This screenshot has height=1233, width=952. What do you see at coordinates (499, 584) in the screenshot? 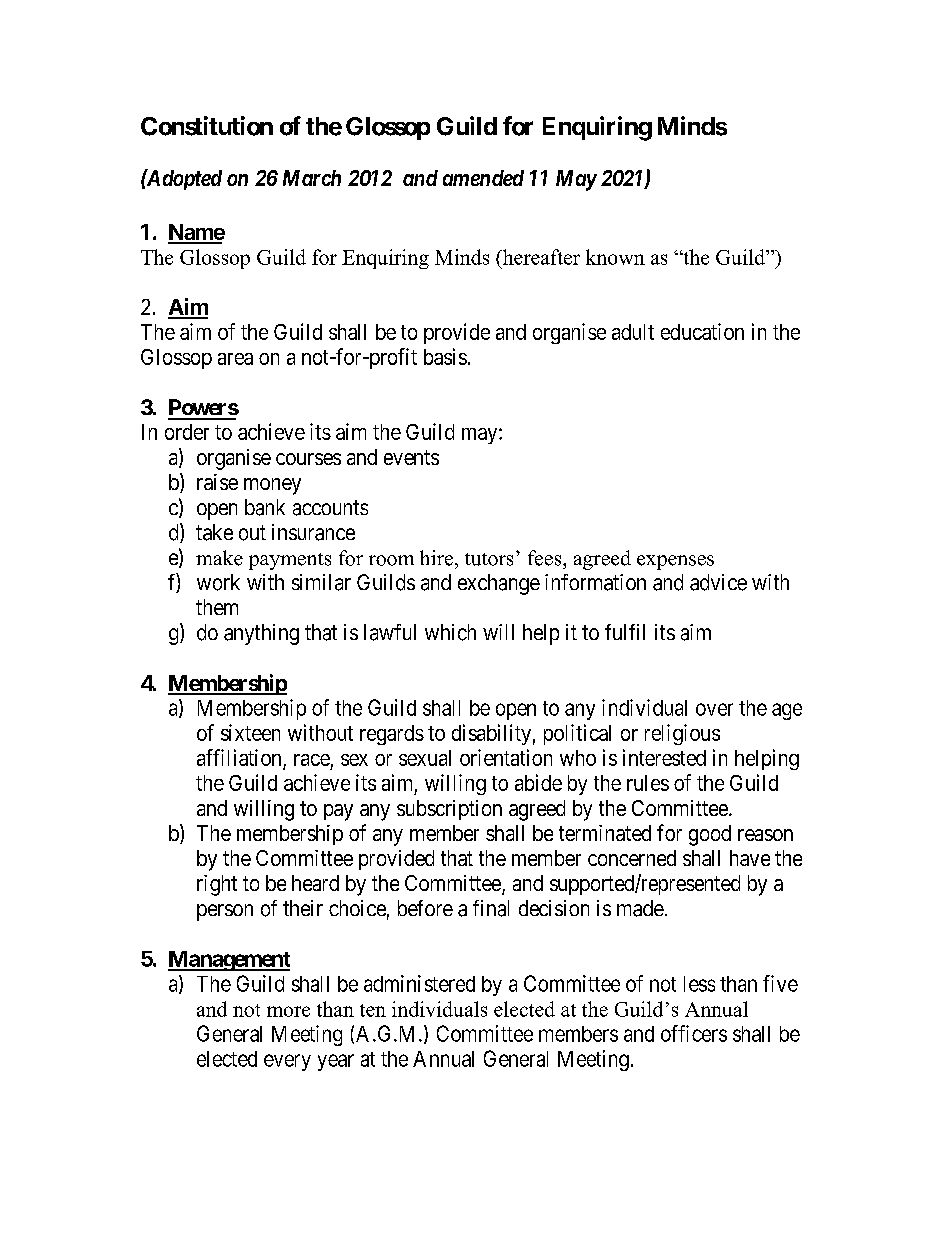
I see `exchange` at bounding box center [499, 584].
